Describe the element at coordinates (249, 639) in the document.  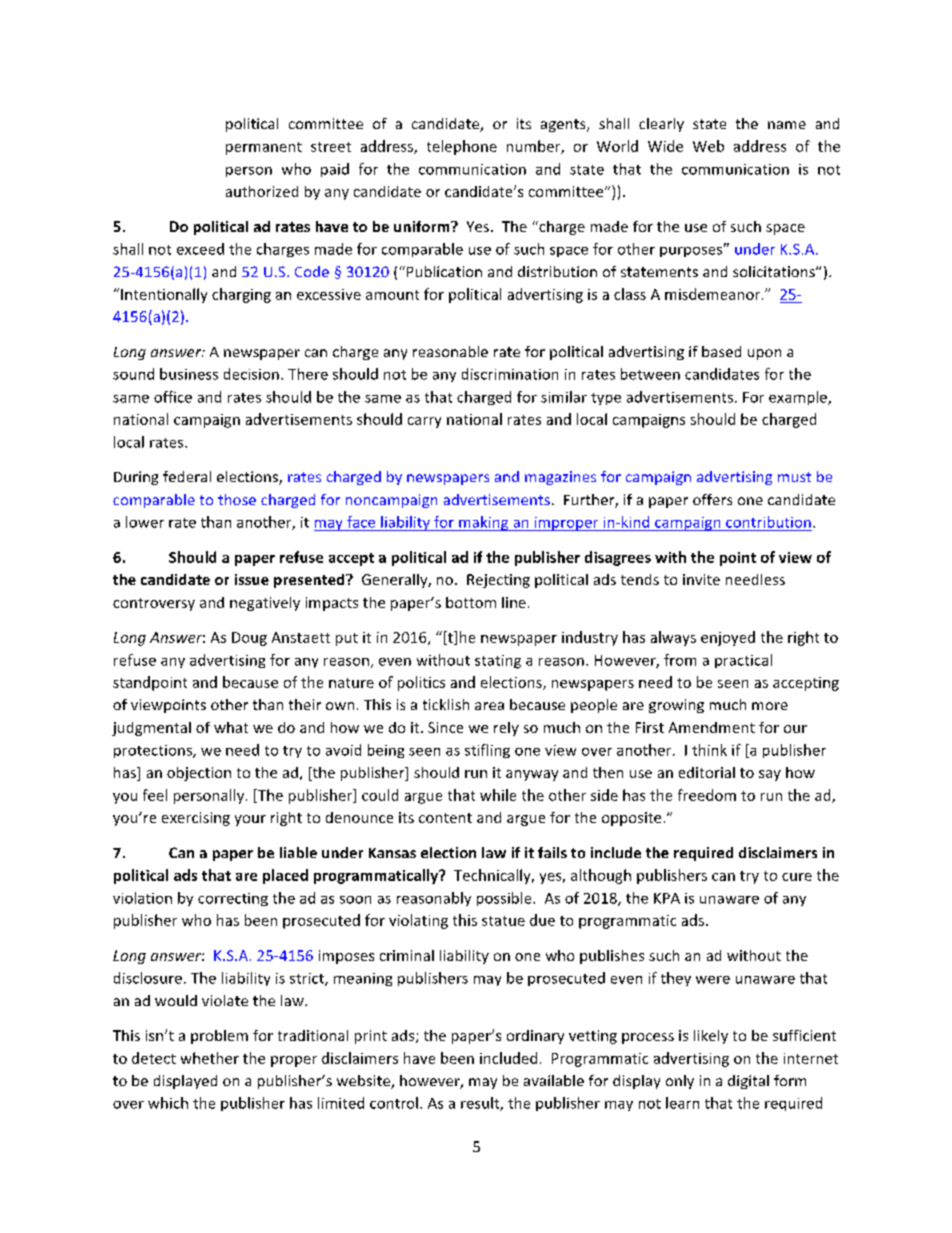
I see `Doug` at that location.
